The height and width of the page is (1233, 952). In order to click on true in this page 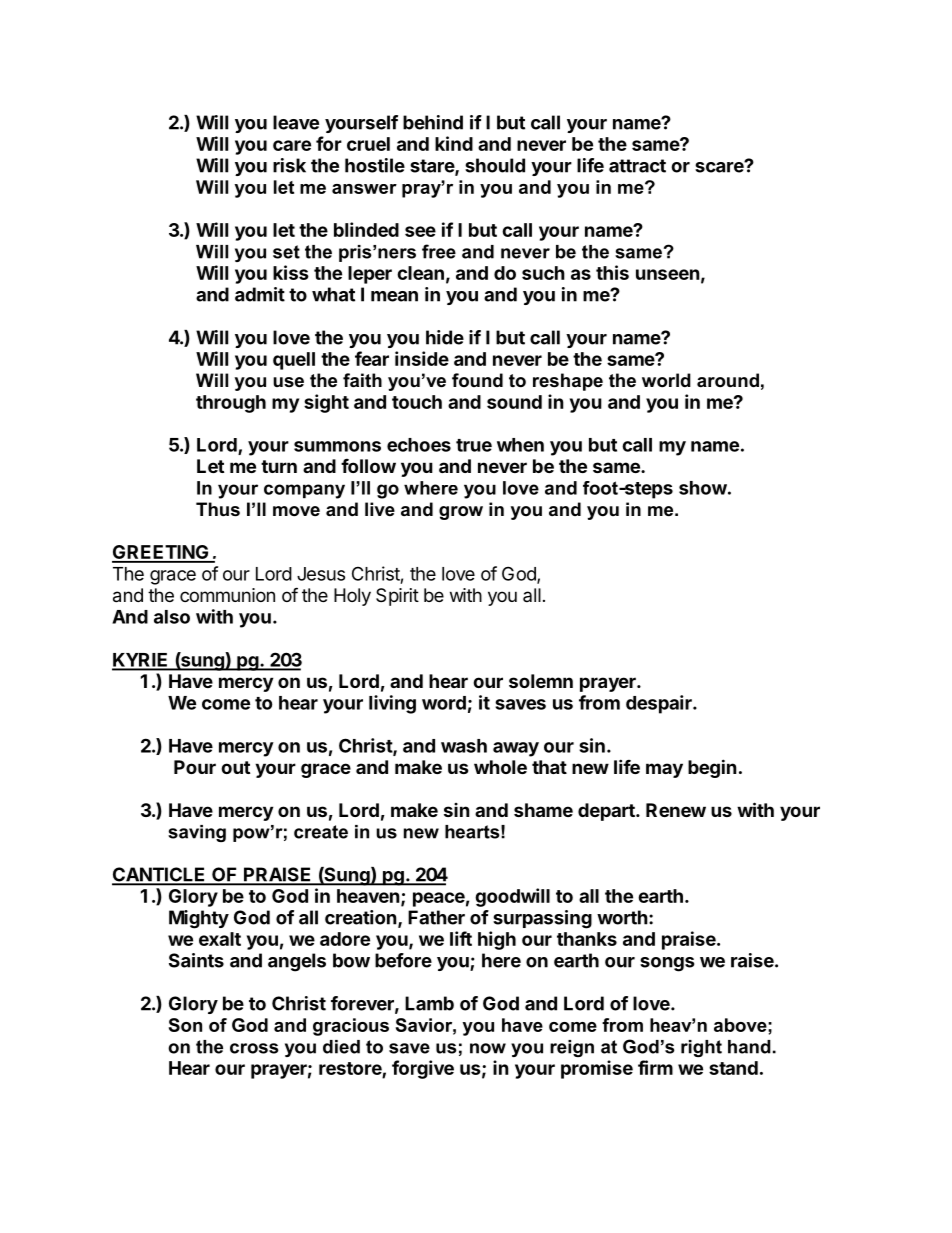, I will do `click(474, 445)`.
